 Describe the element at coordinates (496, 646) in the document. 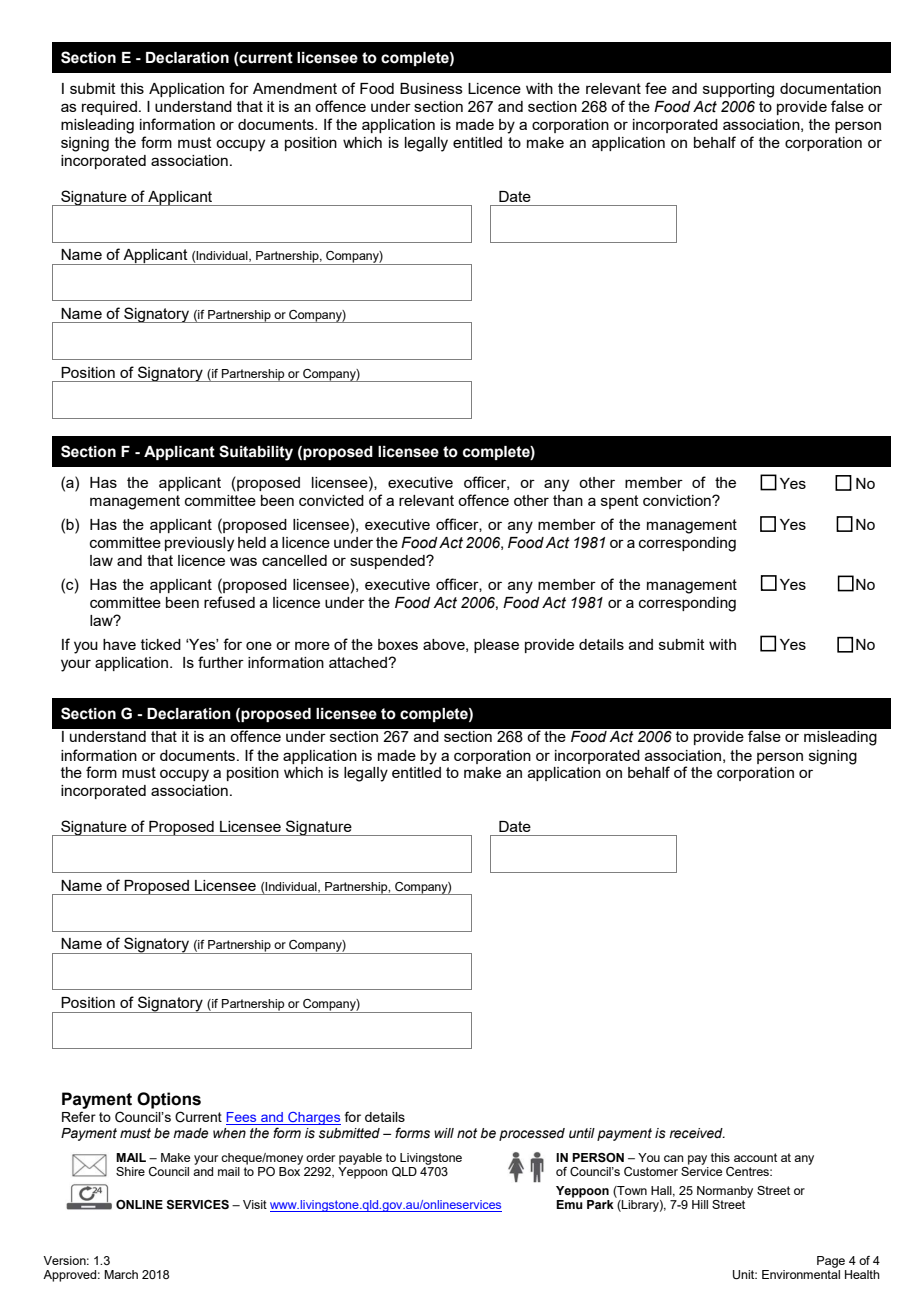

I see `please` at that location.
